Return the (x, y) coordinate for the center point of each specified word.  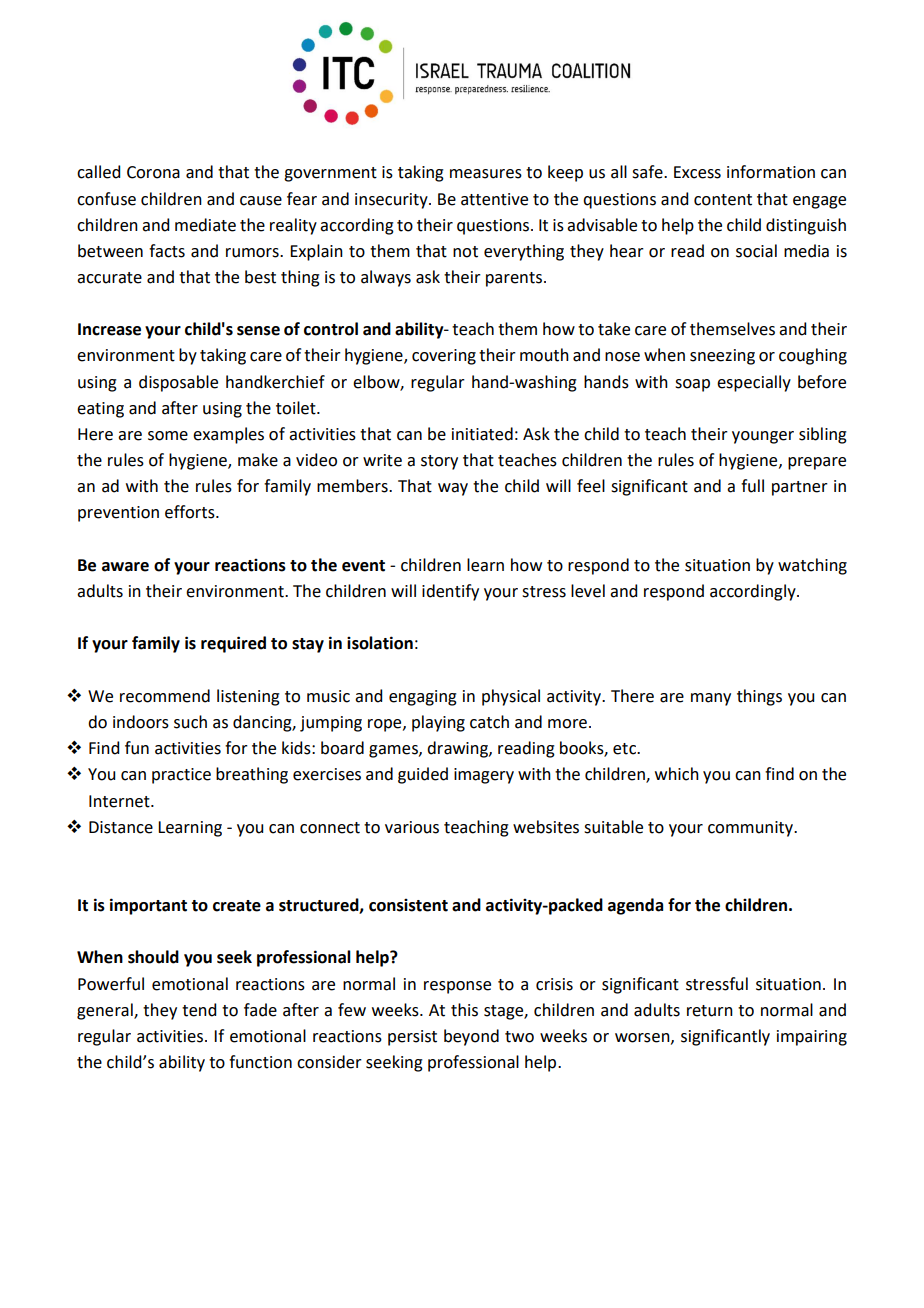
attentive (494, 199)
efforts (191, 512)
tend (199, 1010)
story (439, 462)
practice (181, 776)
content (723, 200)
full (752, 486)
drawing (458, 749)
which (677, 774)
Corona (153, 172)
